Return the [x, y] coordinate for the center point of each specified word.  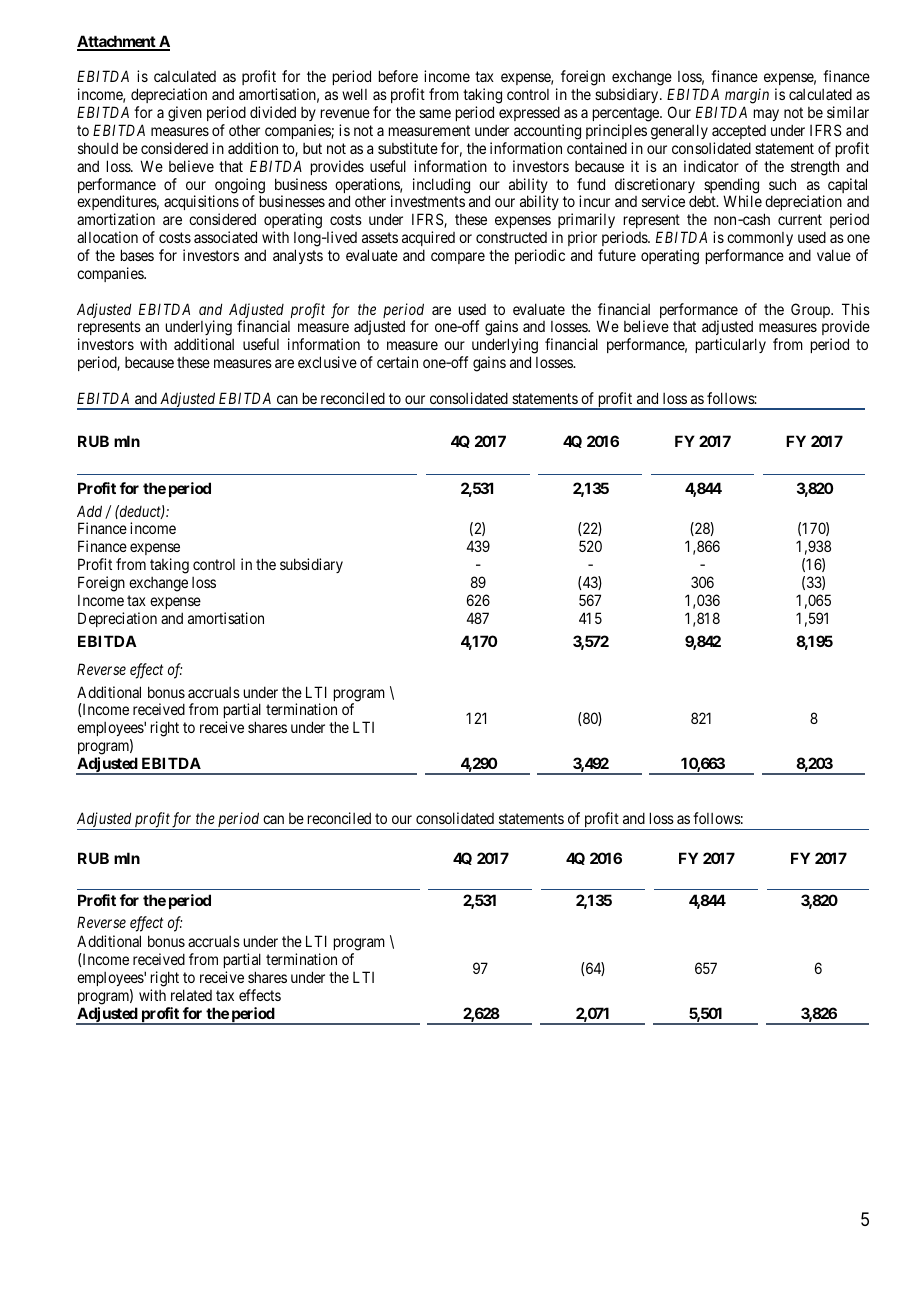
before [398, 76]
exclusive [327, 362]
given [185, 114]
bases [137, 255]
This [856, 309]
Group [811, 310]
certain [397, 362]
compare [458, 258]
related [191, 995]
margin [747, 96]
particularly [731, 345]
